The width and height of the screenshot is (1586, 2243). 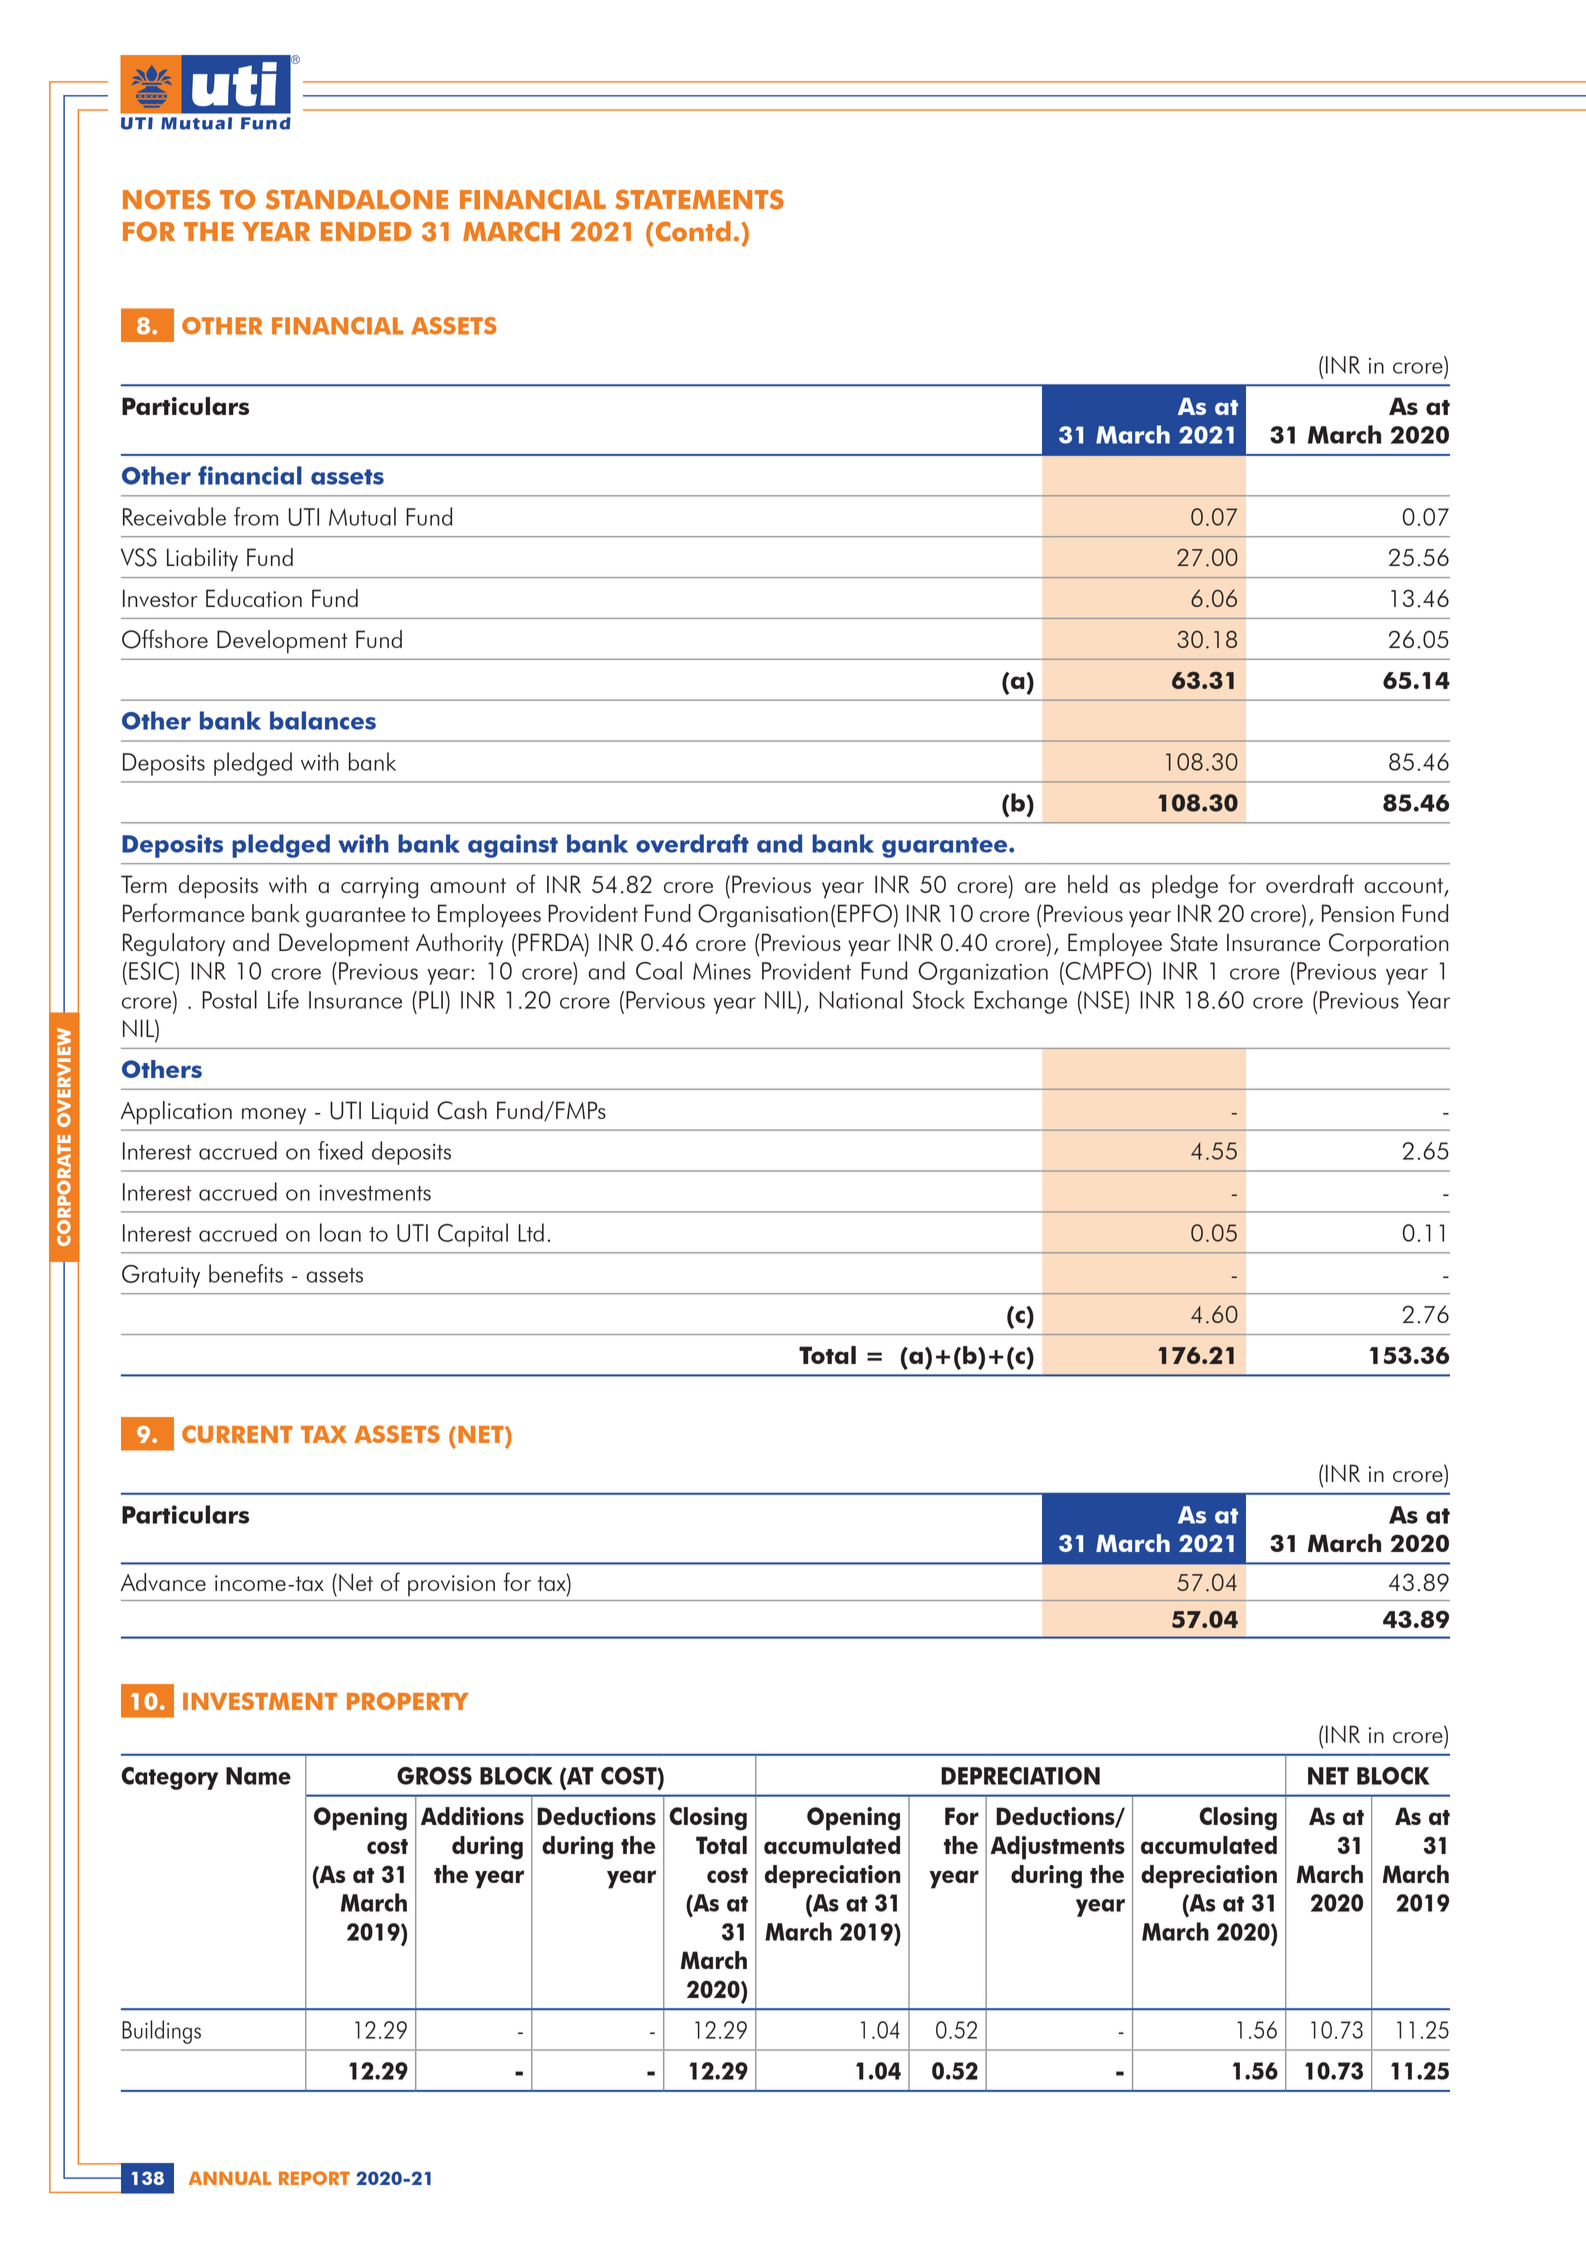 What do you see at coordinates (323, 720) in the screenshot?
I see `balances` at bounding box center [323, 720].
